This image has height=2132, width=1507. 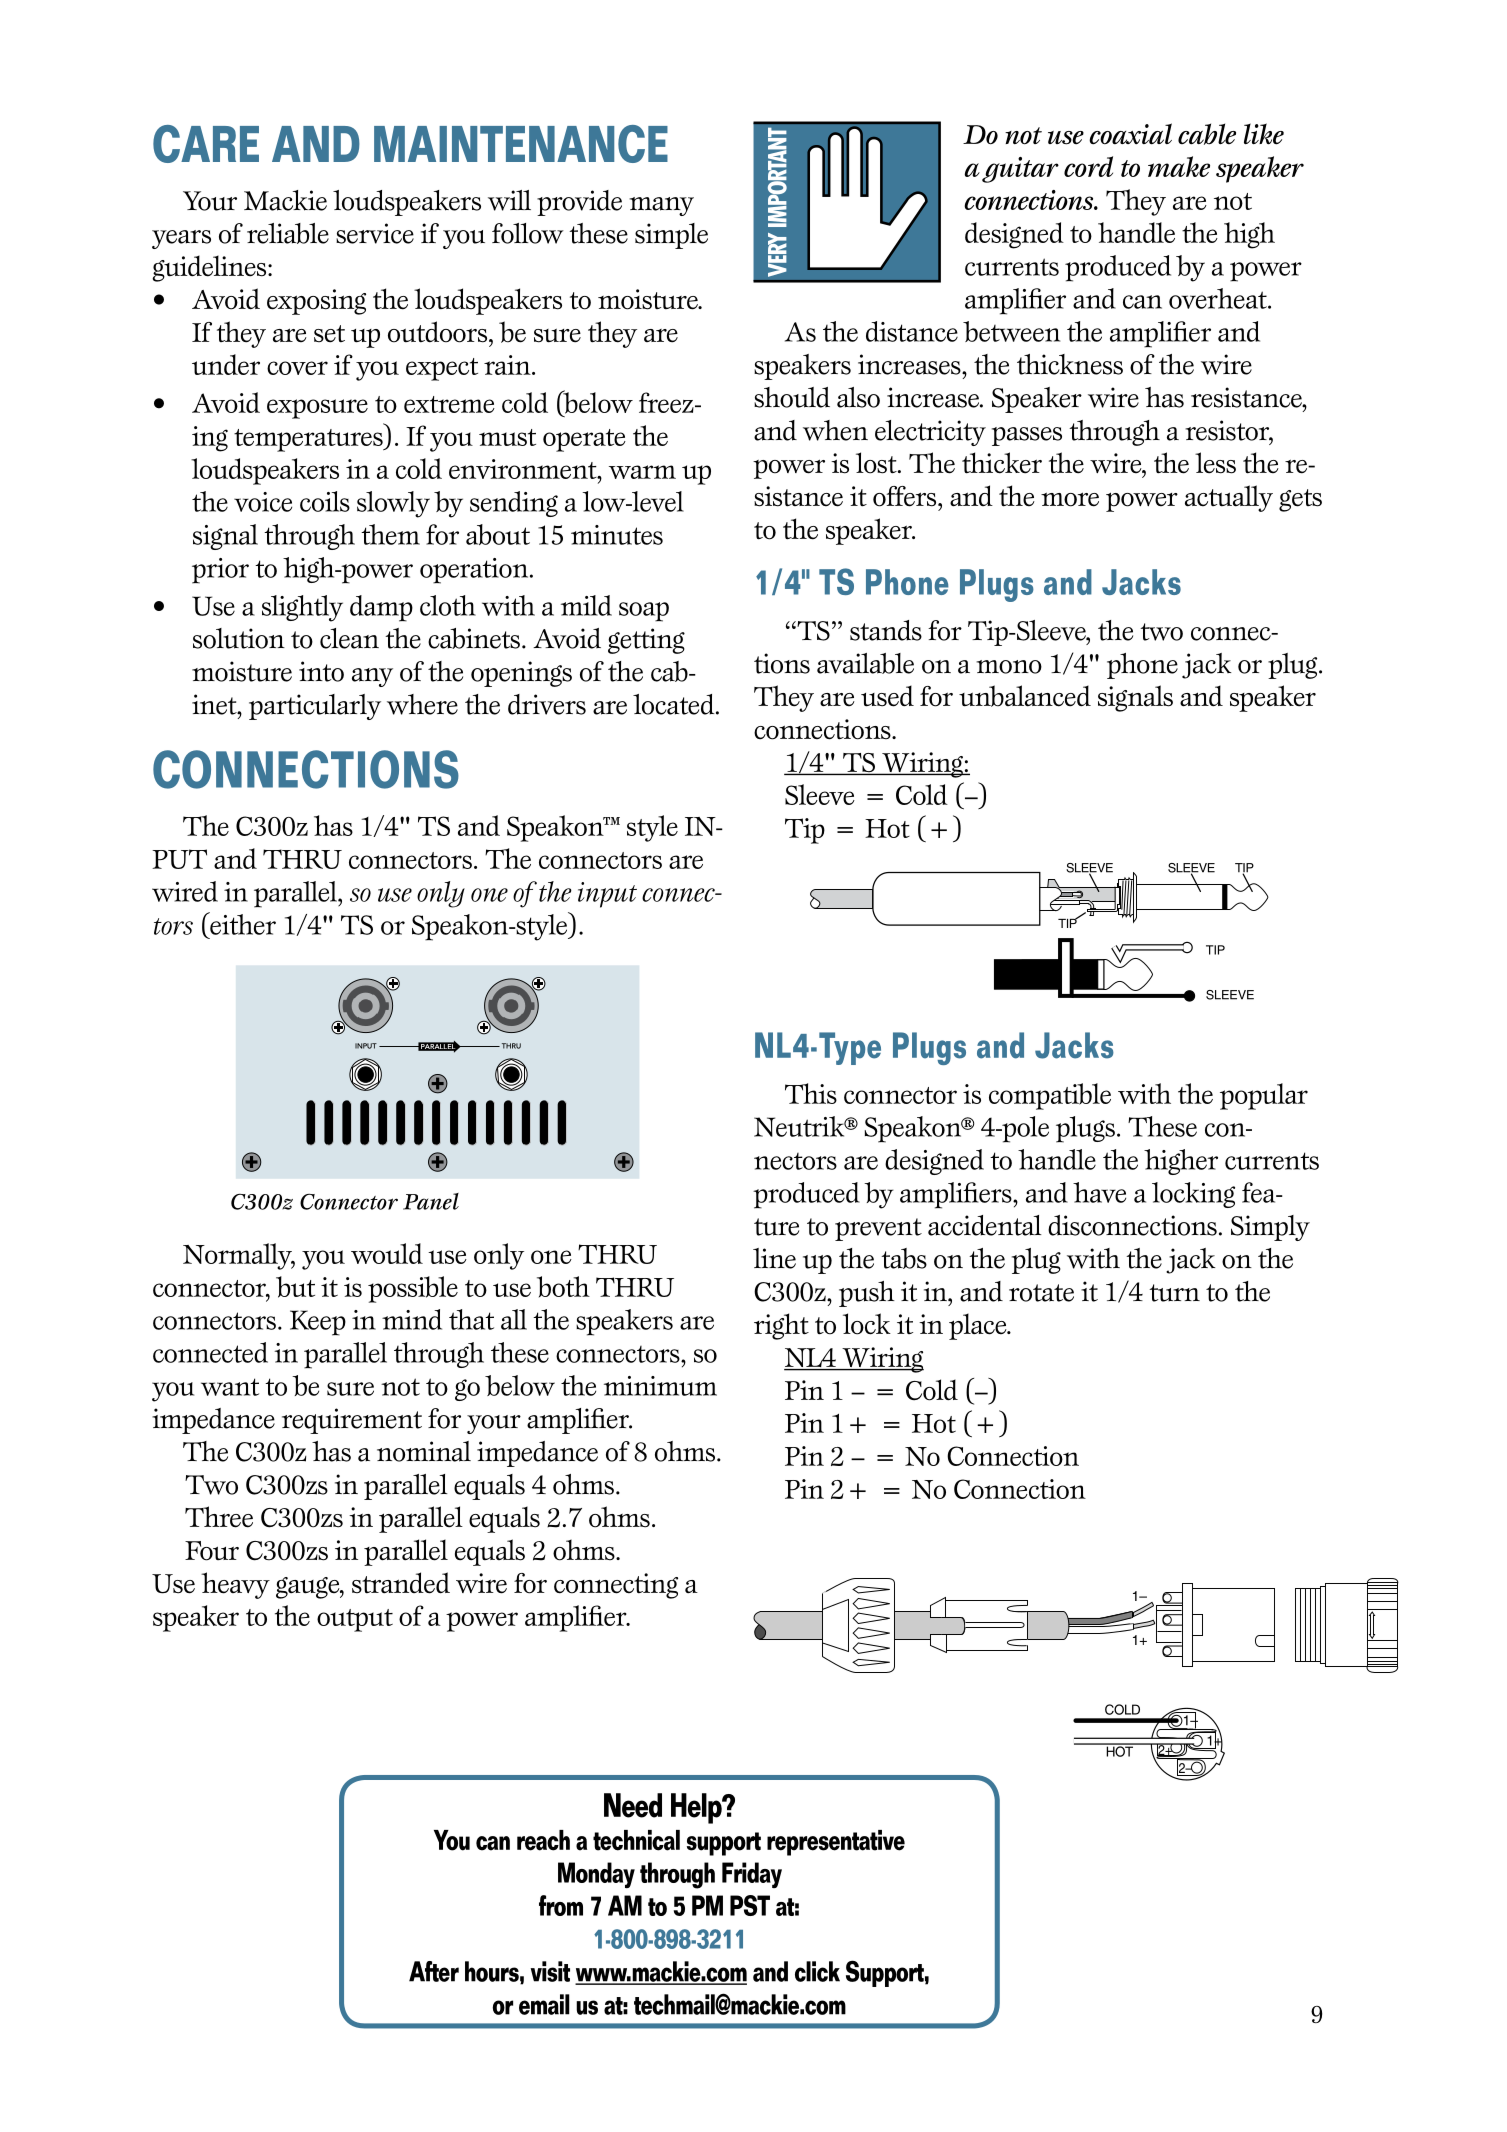 What do you see at coordinates (288, 233) in the image?
I see `reliable` at bounding box center [288, 233].
